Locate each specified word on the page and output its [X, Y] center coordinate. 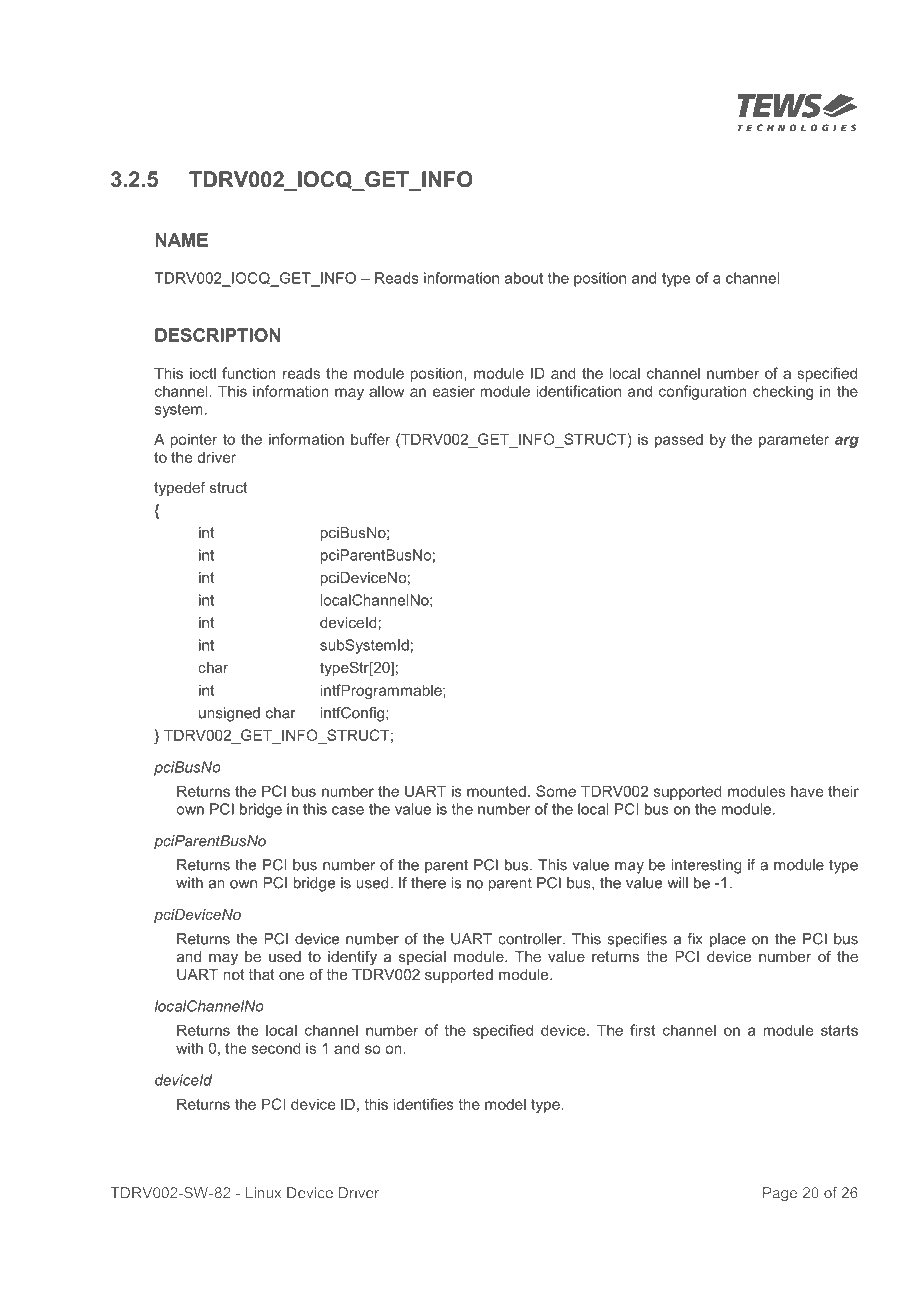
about [524, 278]
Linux [263, 1193]
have [807, 791]
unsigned [229, 714]
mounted [496, 791]
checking [783, 392]
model [505, 1104]
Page [780, 1194]
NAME [181, 240]
